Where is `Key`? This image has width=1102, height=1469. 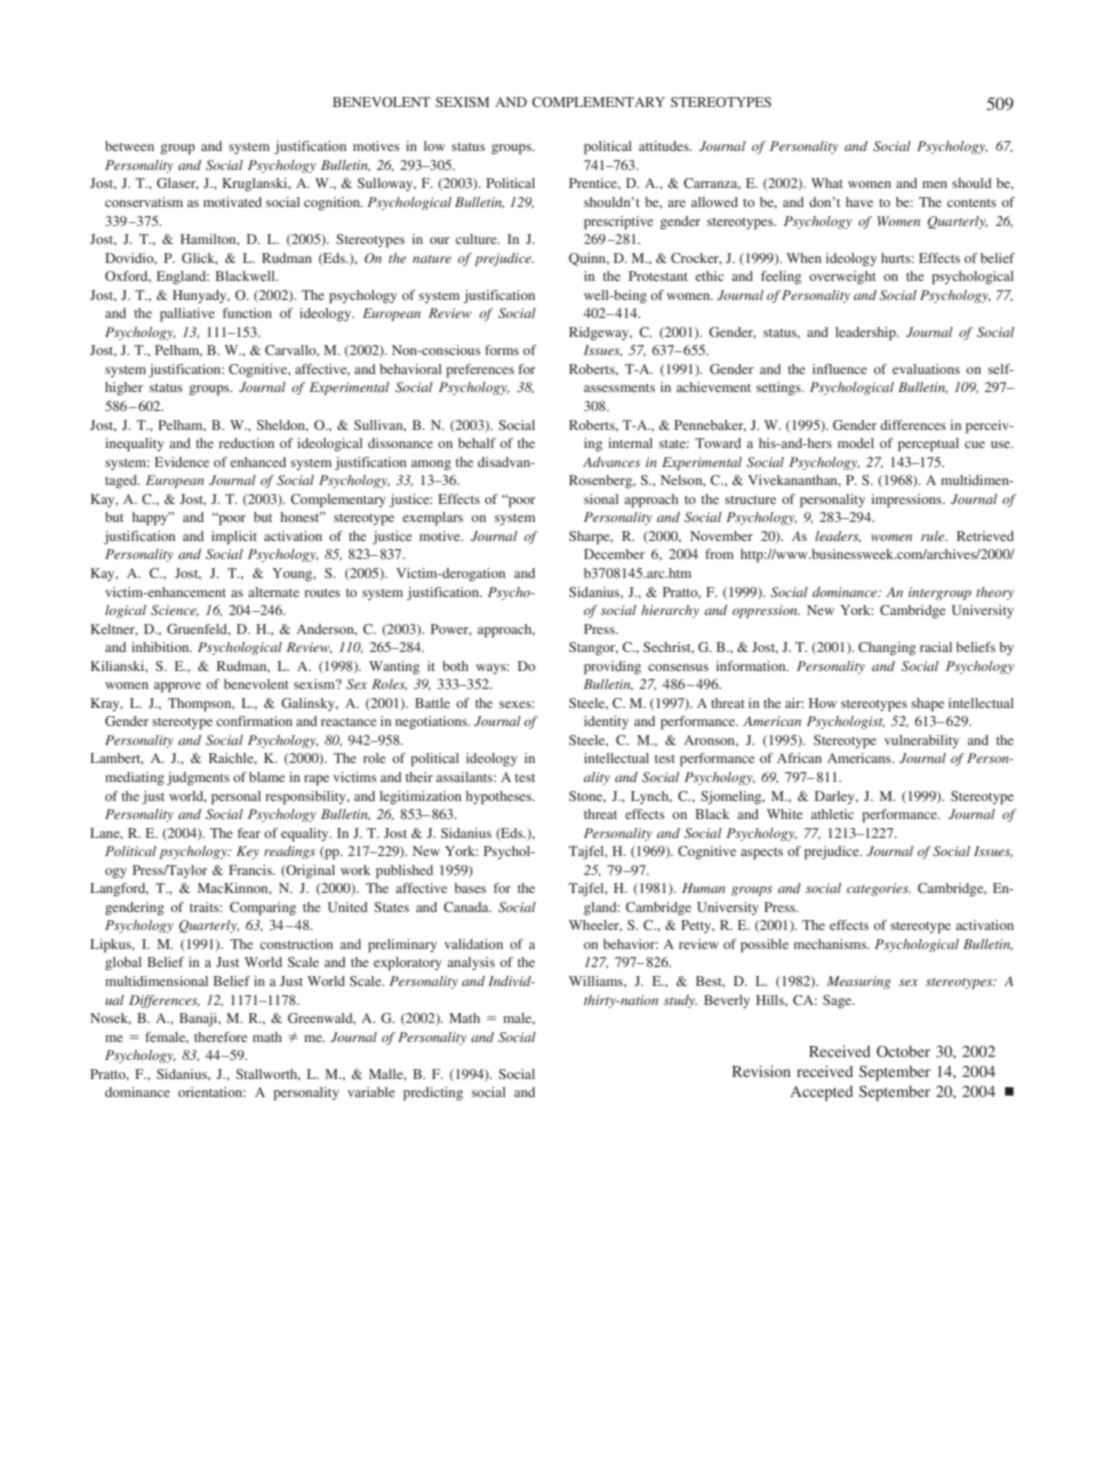 Key is located at coordinates (248, 852).
